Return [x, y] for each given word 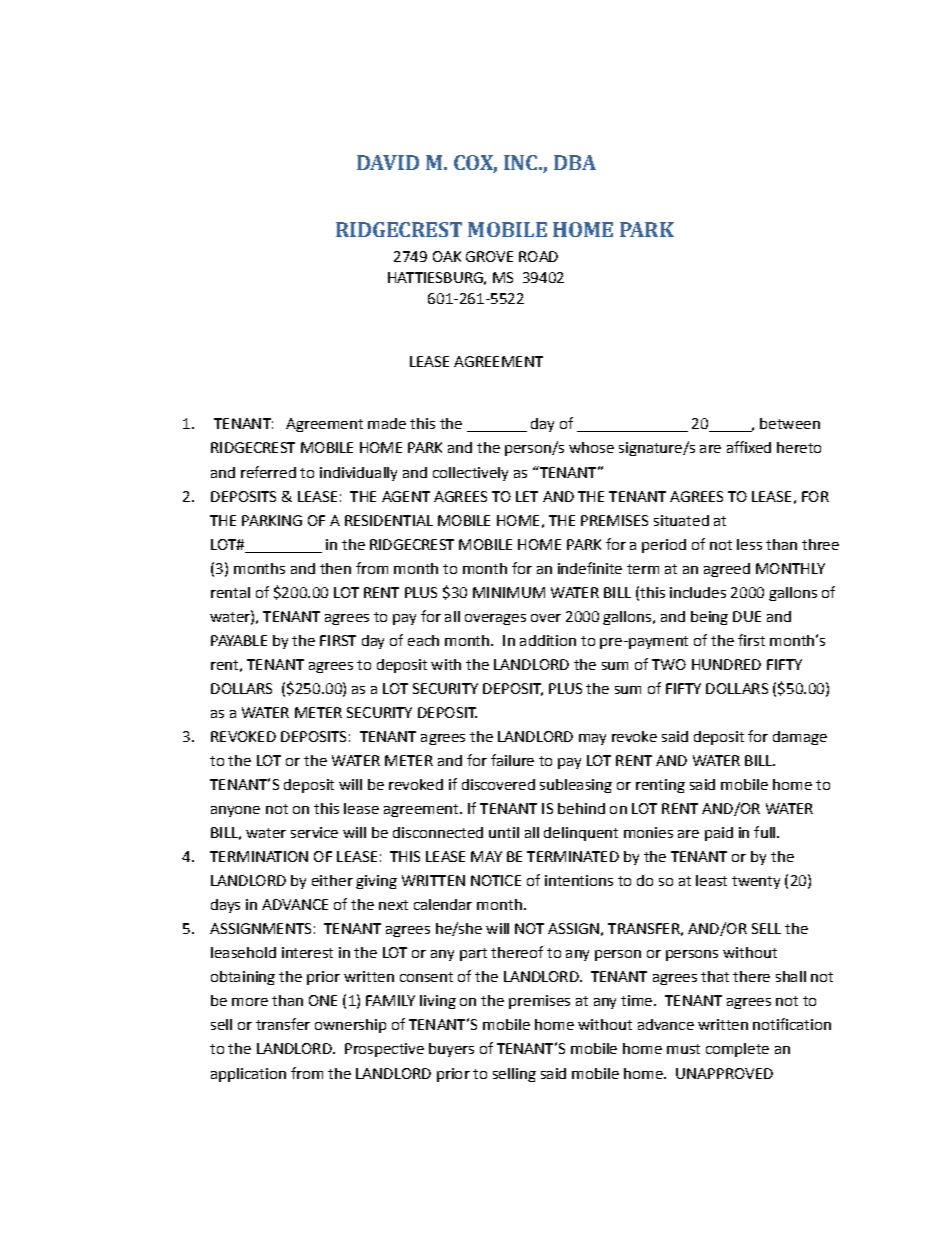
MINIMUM [509, 592]
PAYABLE [239, 640]
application [248, 1075]
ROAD [538, 256]
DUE [747, 616]
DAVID [388, 162]
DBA [575, 162]
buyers [451, 1050]
